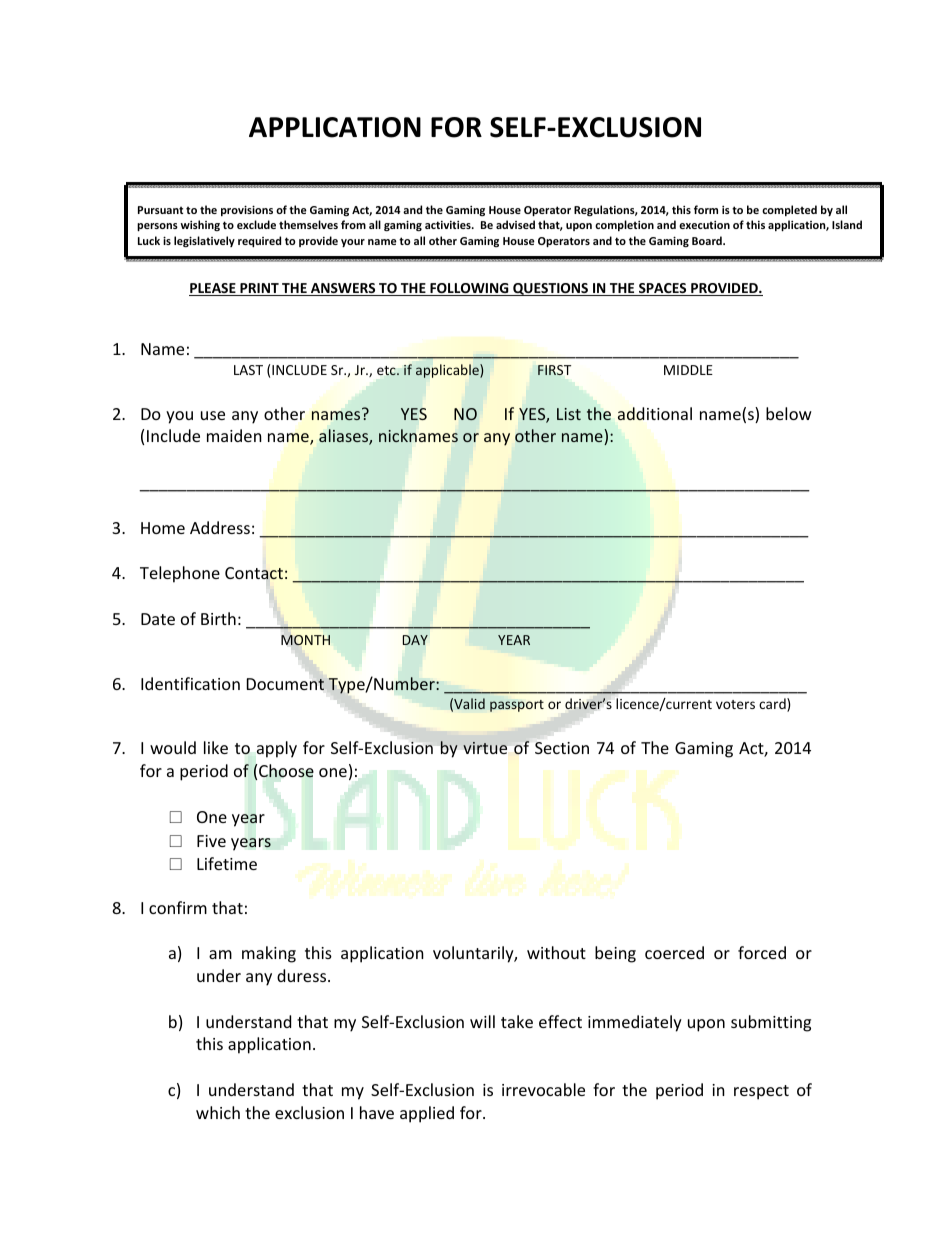 This screenshot has height=1233, width=952. I want to click on without, so click(556, 952).
